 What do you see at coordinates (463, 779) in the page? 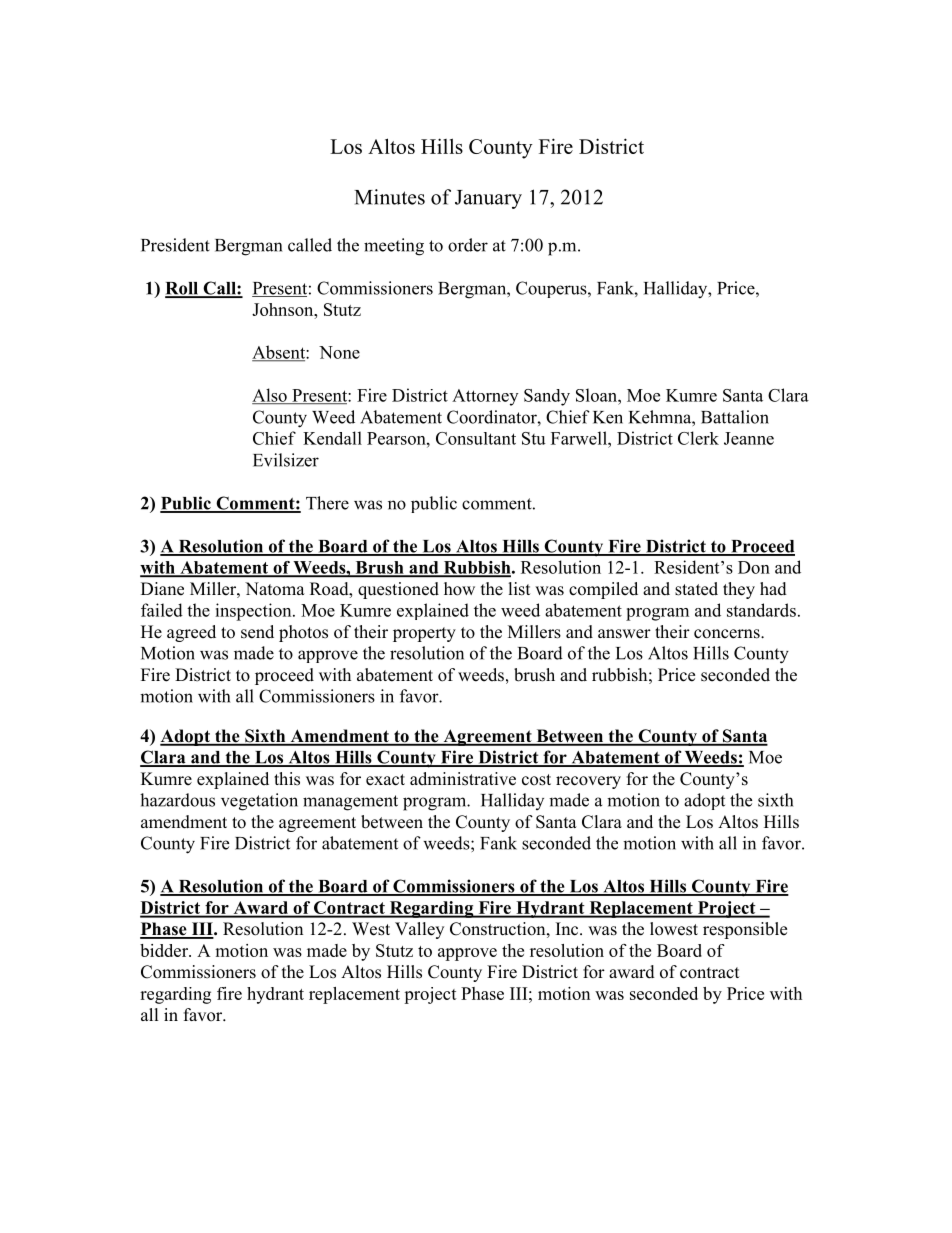
I see `administrative` at bounding box center [463, 779].
